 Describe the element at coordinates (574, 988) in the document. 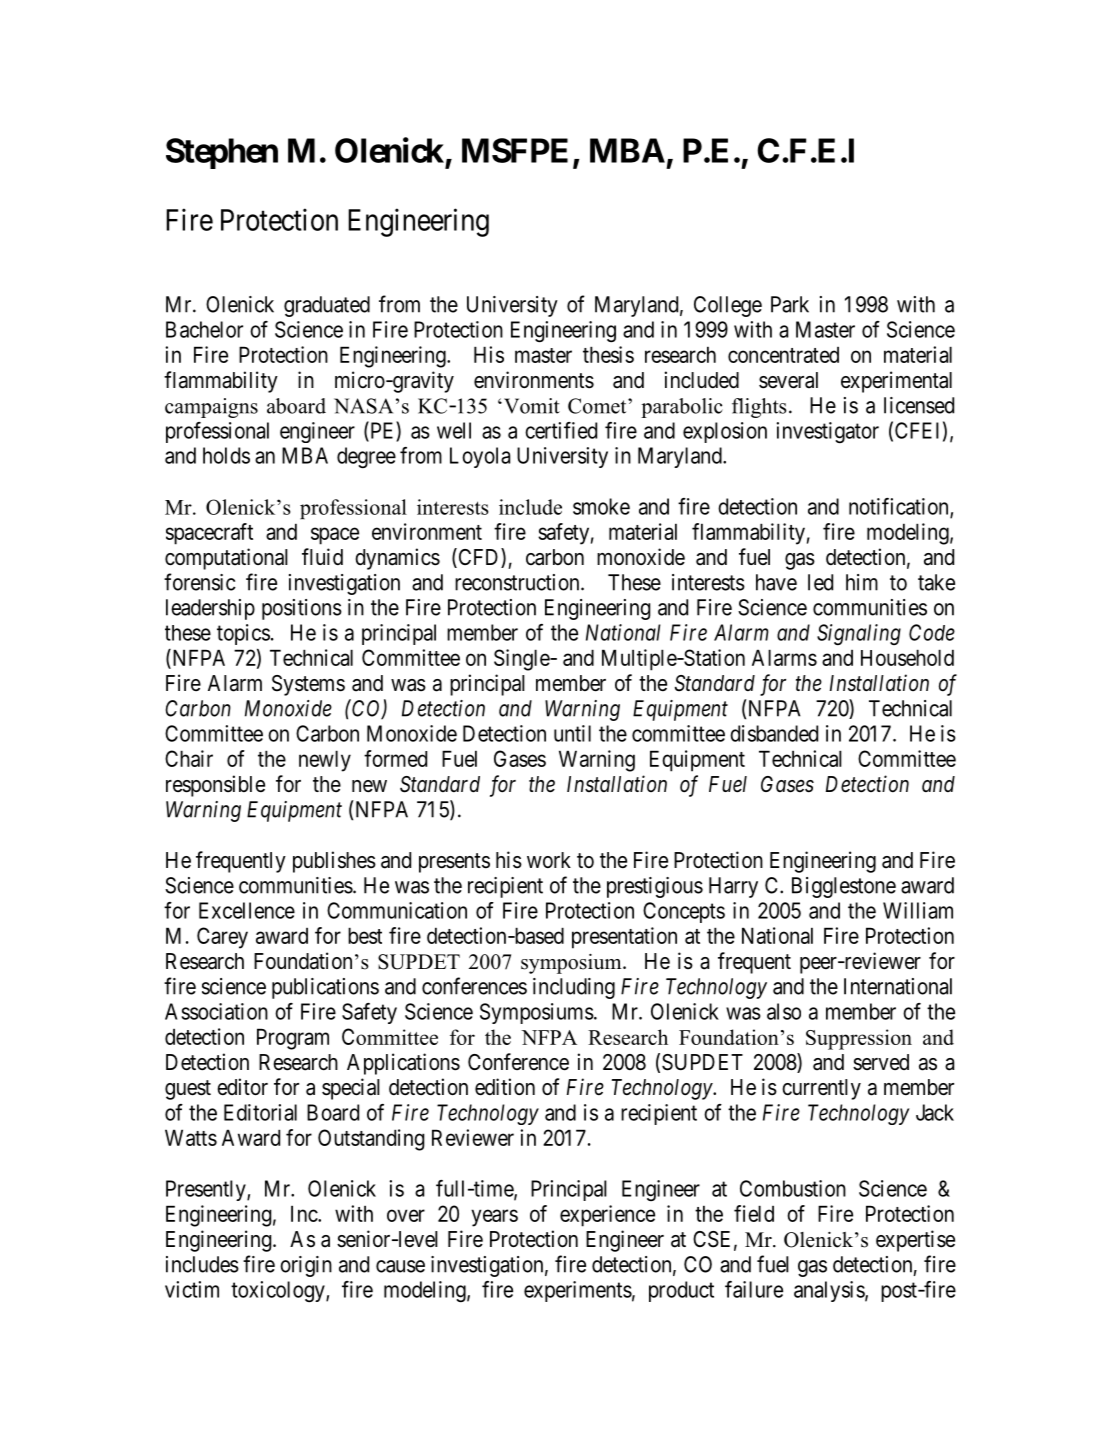

I see `including` at that location.
